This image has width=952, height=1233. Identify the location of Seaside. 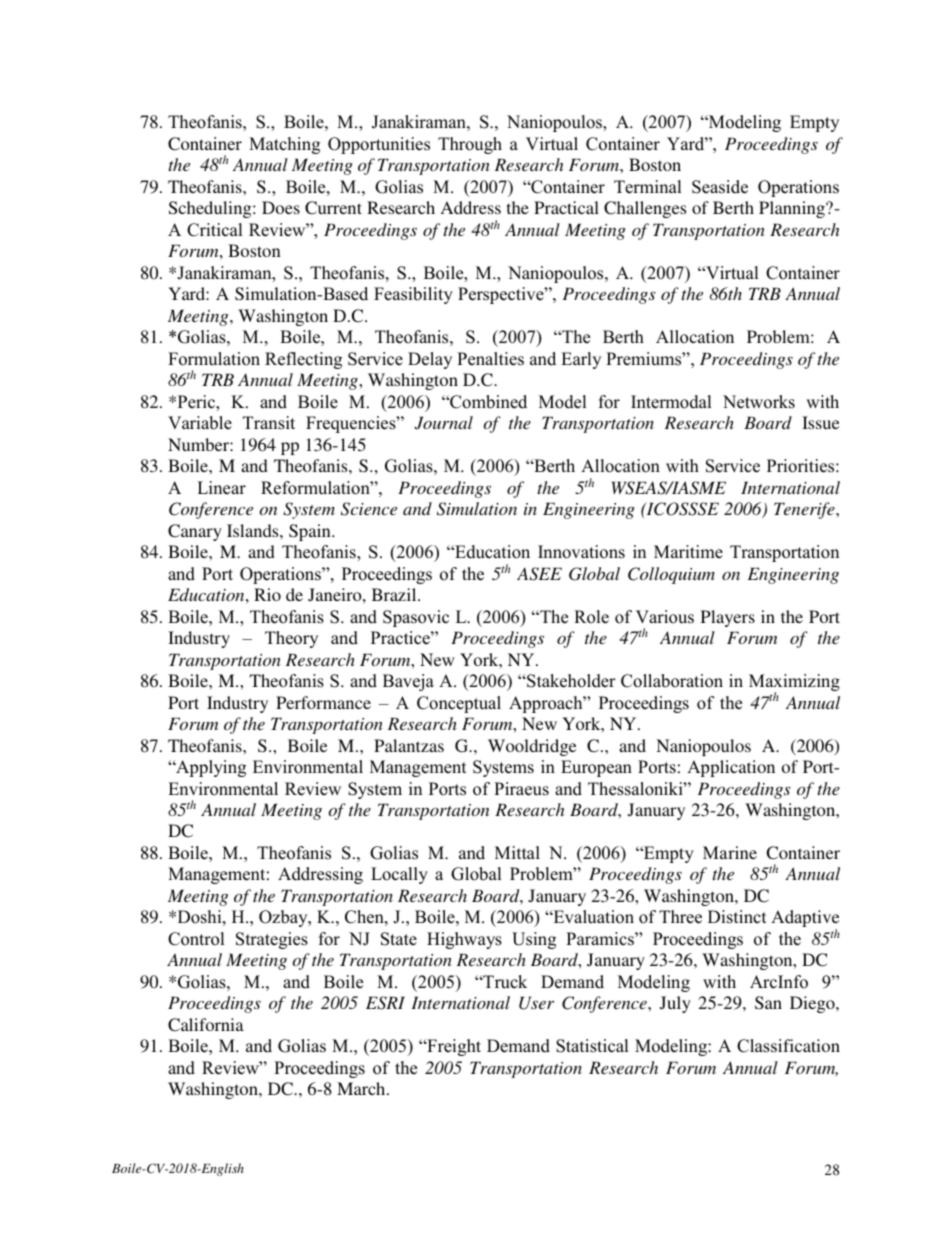
(720, 187).
